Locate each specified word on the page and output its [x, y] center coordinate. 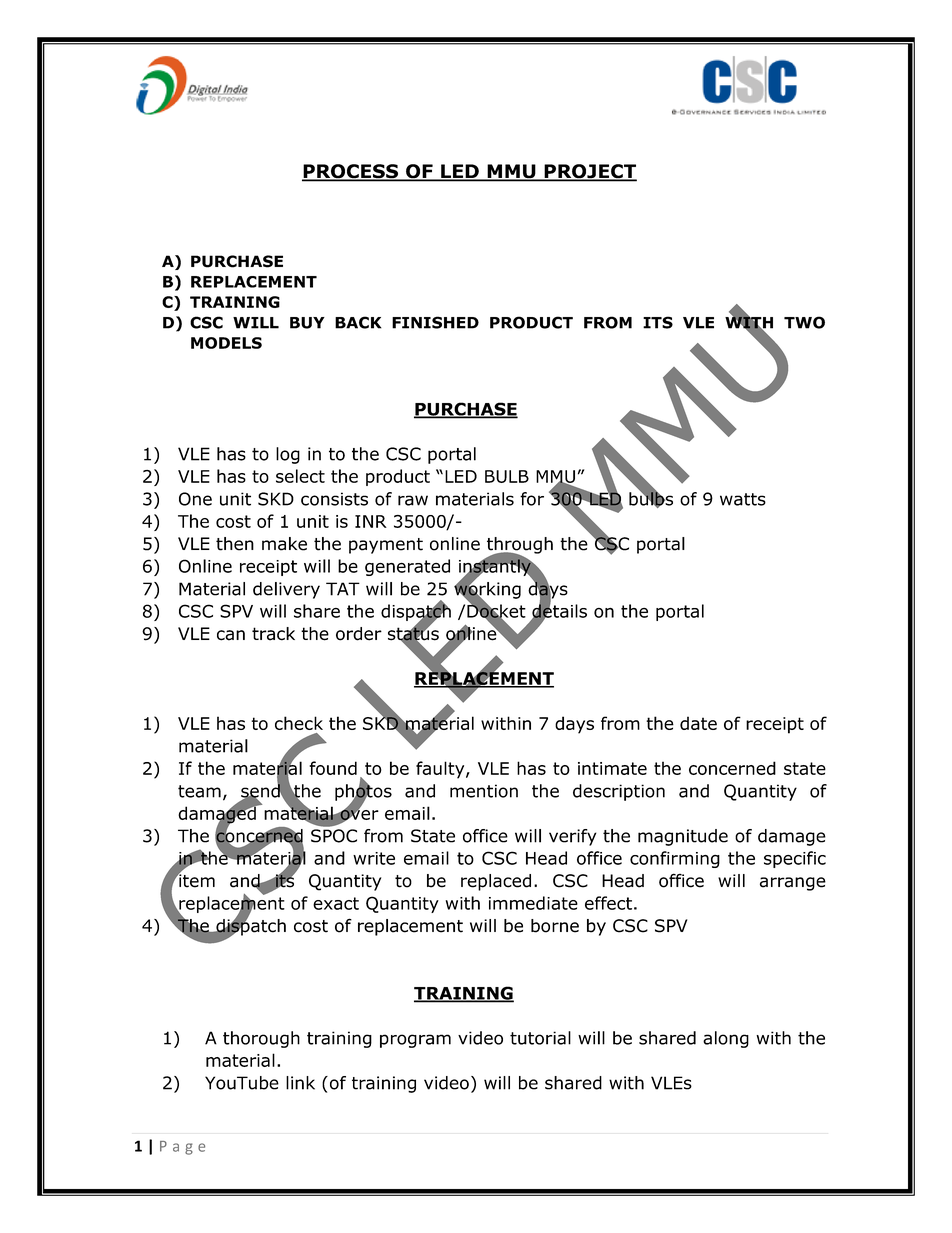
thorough [261, 1039]
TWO [804, 322]
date [698, 723]
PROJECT [589, 172]
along [726, 1039]
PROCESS [351, 172]
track [273, 634]
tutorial [540, 1038]
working [487, 590]
